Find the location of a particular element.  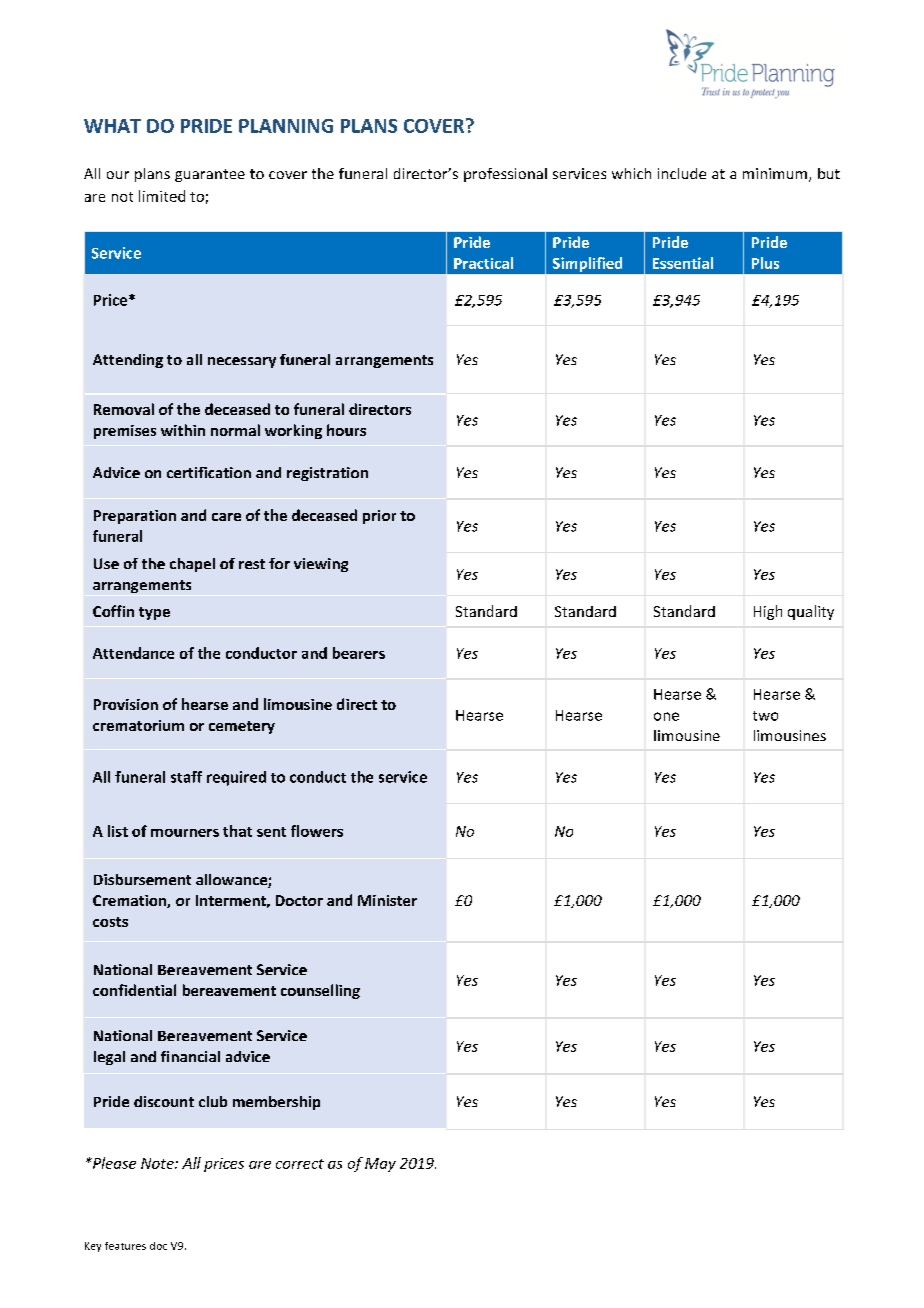

guarantee is located at coordinates (210, 175).
